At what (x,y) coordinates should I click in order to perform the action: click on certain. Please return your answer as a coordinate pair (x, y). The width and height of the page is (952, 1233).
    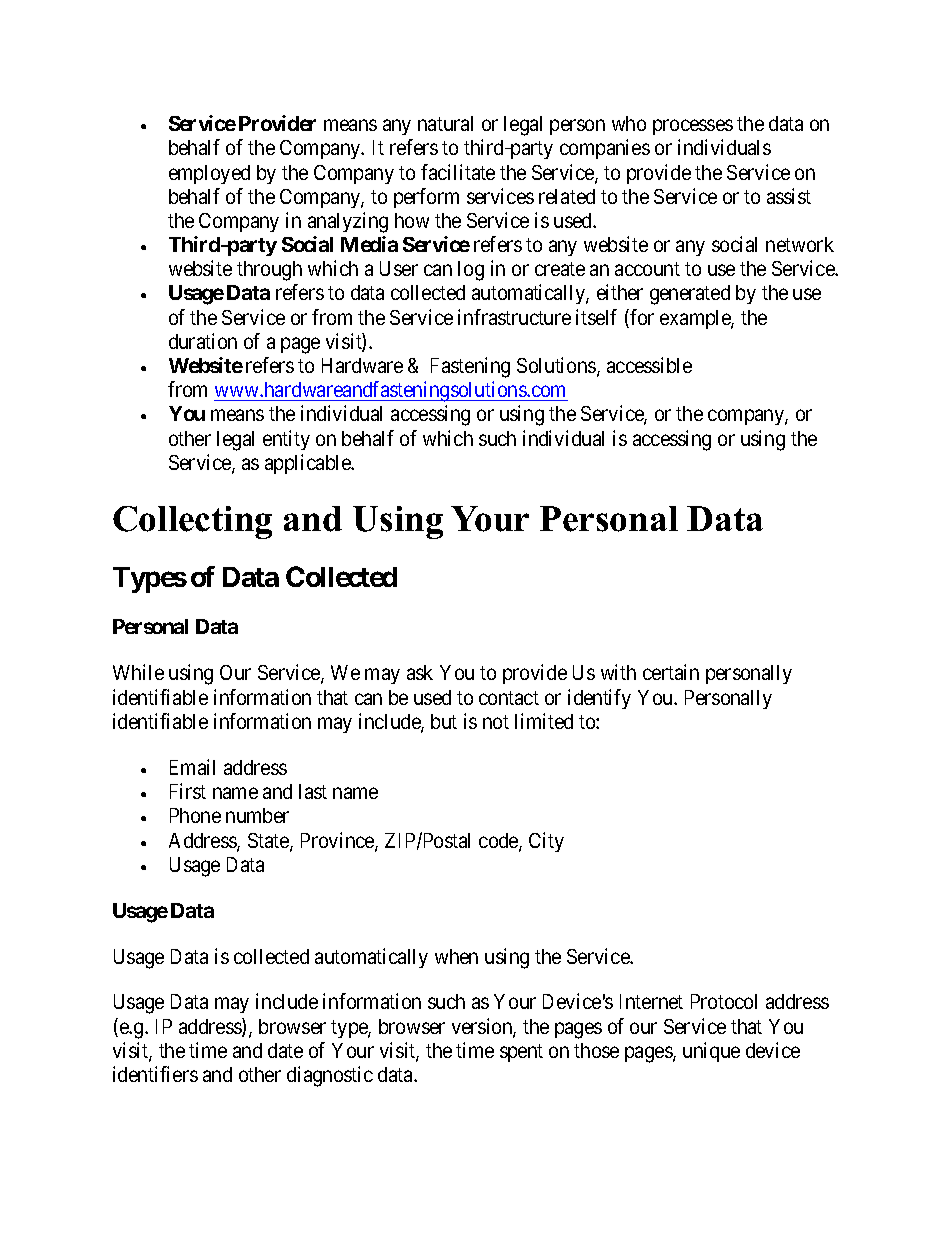
    Looking at the image, I should click on (671, 672).
